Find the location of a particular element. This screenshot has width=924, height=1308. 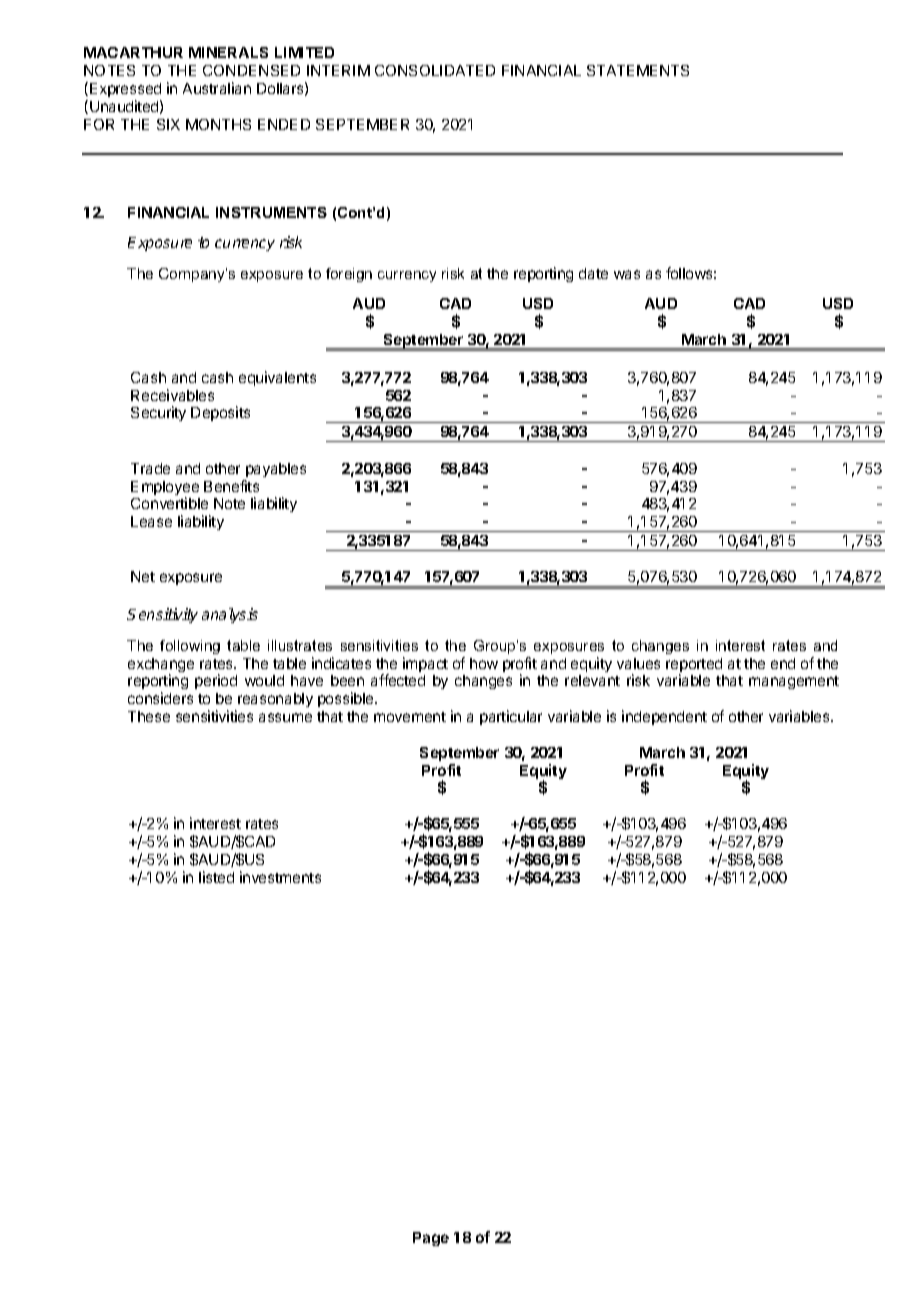

was is located at coordinates (627, 274).
